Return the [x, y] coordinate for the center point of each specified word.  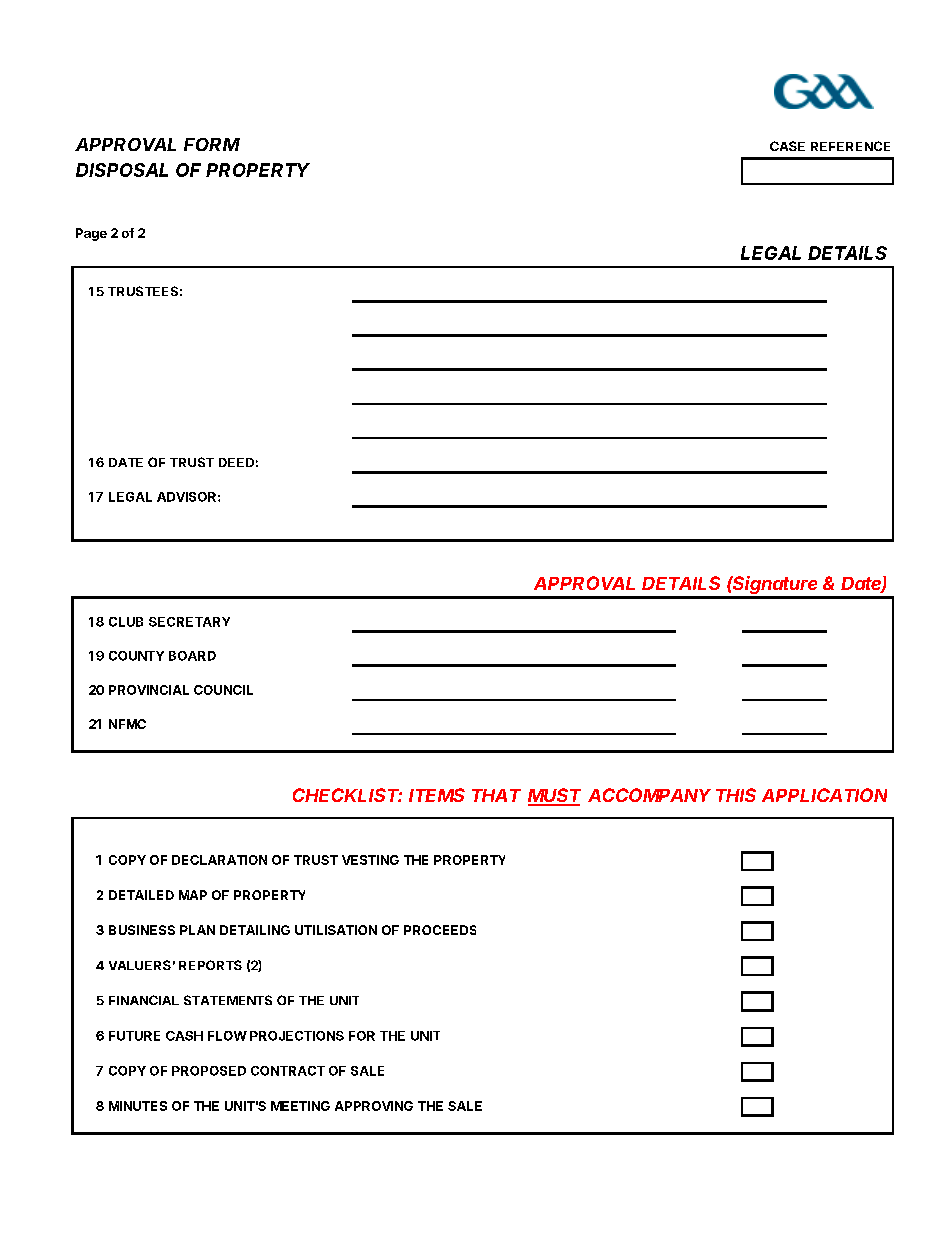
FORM [212, 144]
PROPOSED [209, 1071]
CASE [787, 146]
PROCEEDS [440, 930]
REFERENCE [850, 146]
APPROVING [374, 1106]
